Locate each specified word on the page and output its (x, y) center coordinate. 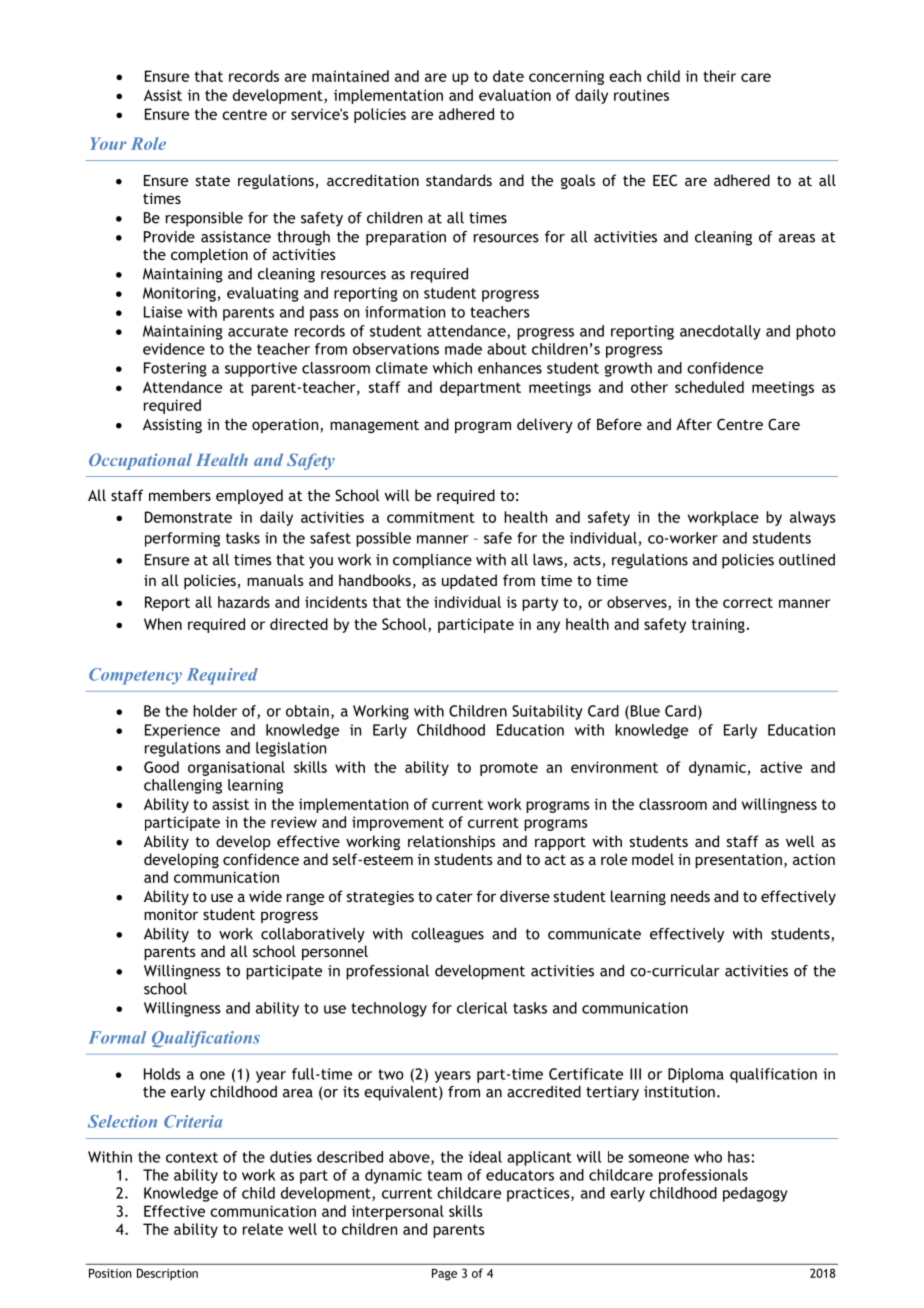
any (548, 627)
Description (167, 1274)
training (718, 625)
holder (215, 711)
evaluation (515, 95)
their (719, 76)
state (213, 181)
